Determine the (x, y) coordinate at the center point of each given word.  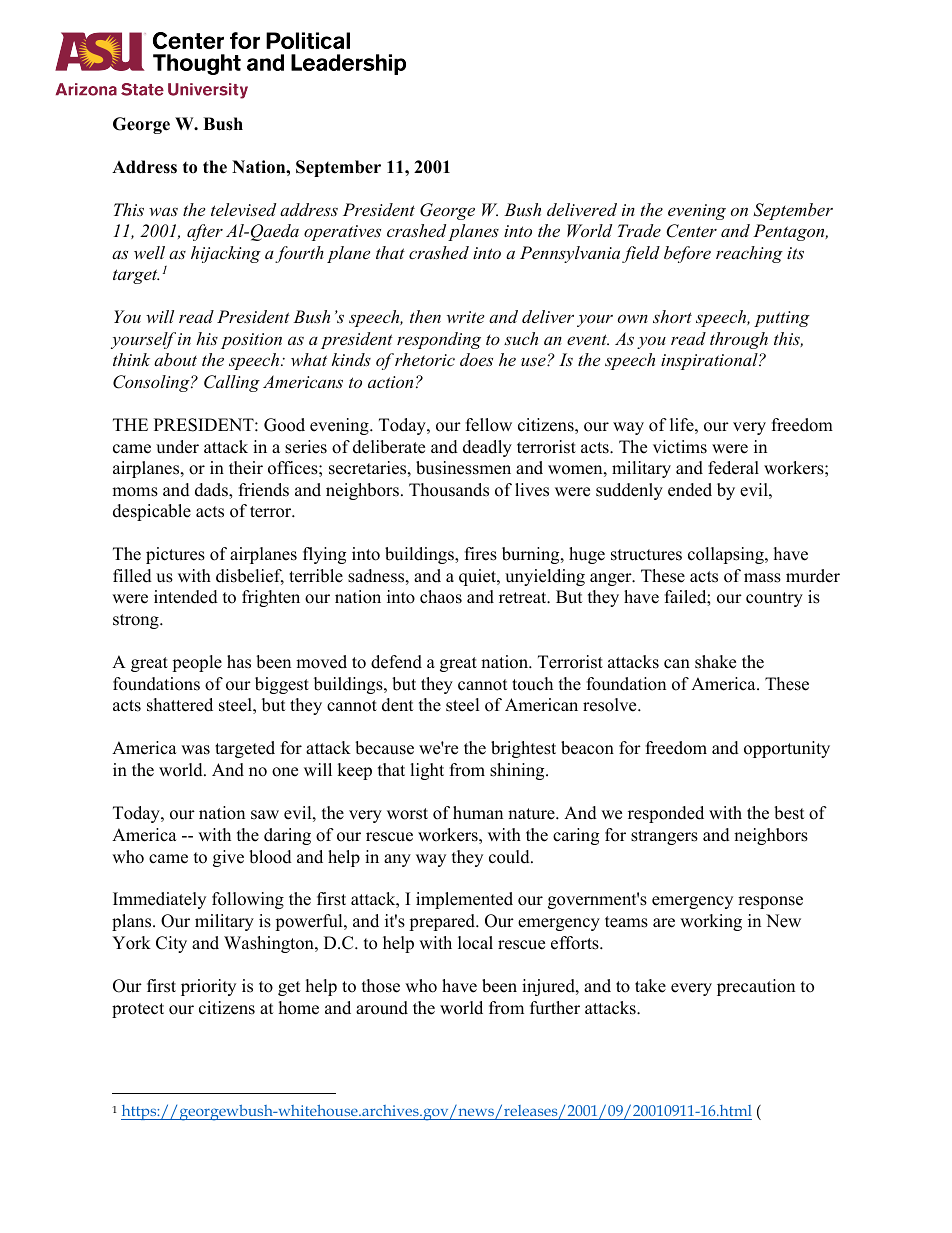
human (478, 813)
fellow (489, 425)
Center (691, 231)
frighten (271, 598)
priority (208, 987)
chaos (441, 597)
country (774, 599)
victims (680, 447)
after (205, 232)
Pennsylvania (570, 254)
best (789, 813)
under (177, 447)
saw (265, 815)
